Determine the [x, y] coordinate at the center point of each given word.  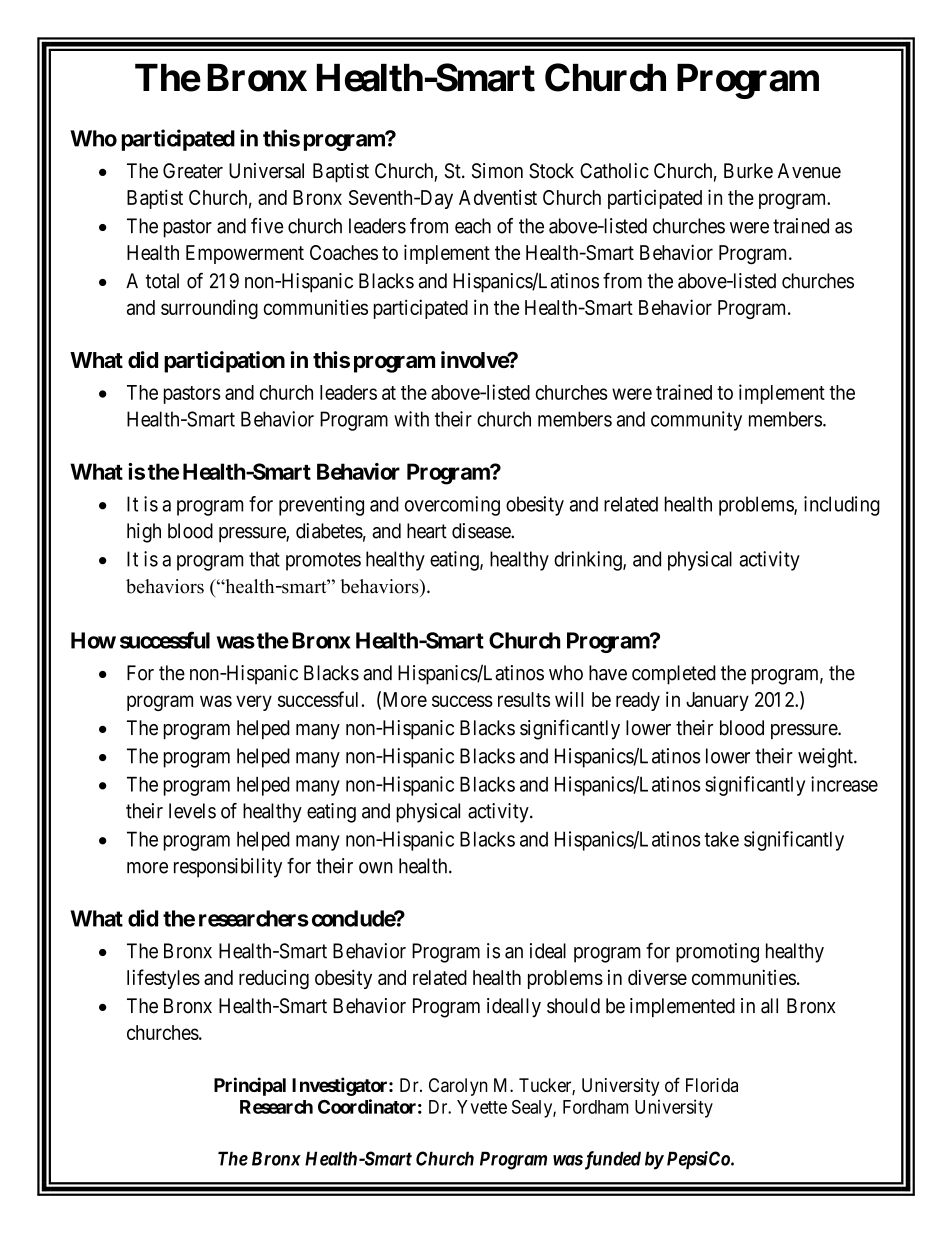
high [144, 533]
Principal [250, 1086]
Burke [748, 171]
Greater [193, 171]
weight [826, 758]
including [842, 506]
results [524, 699]
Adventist [498, 197]
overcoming [452, 506]
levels [192, 811]
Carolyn [458, 1087]
